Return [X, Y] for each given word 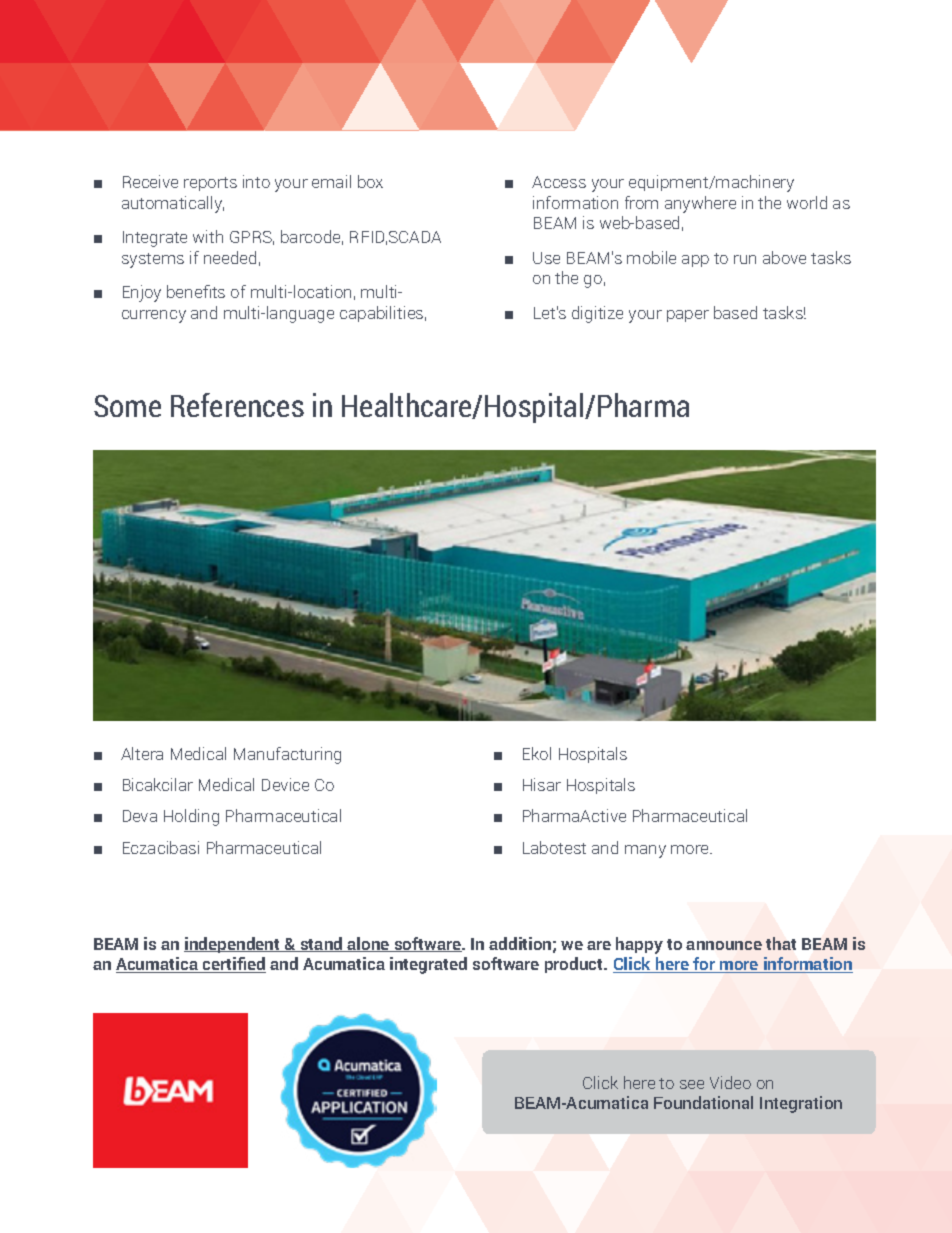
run [745, 259]
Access [559, 182]
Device [285, 784]
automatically [173, 204]
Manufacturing [287, 755]
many [645, 851]
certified [233, 965]
